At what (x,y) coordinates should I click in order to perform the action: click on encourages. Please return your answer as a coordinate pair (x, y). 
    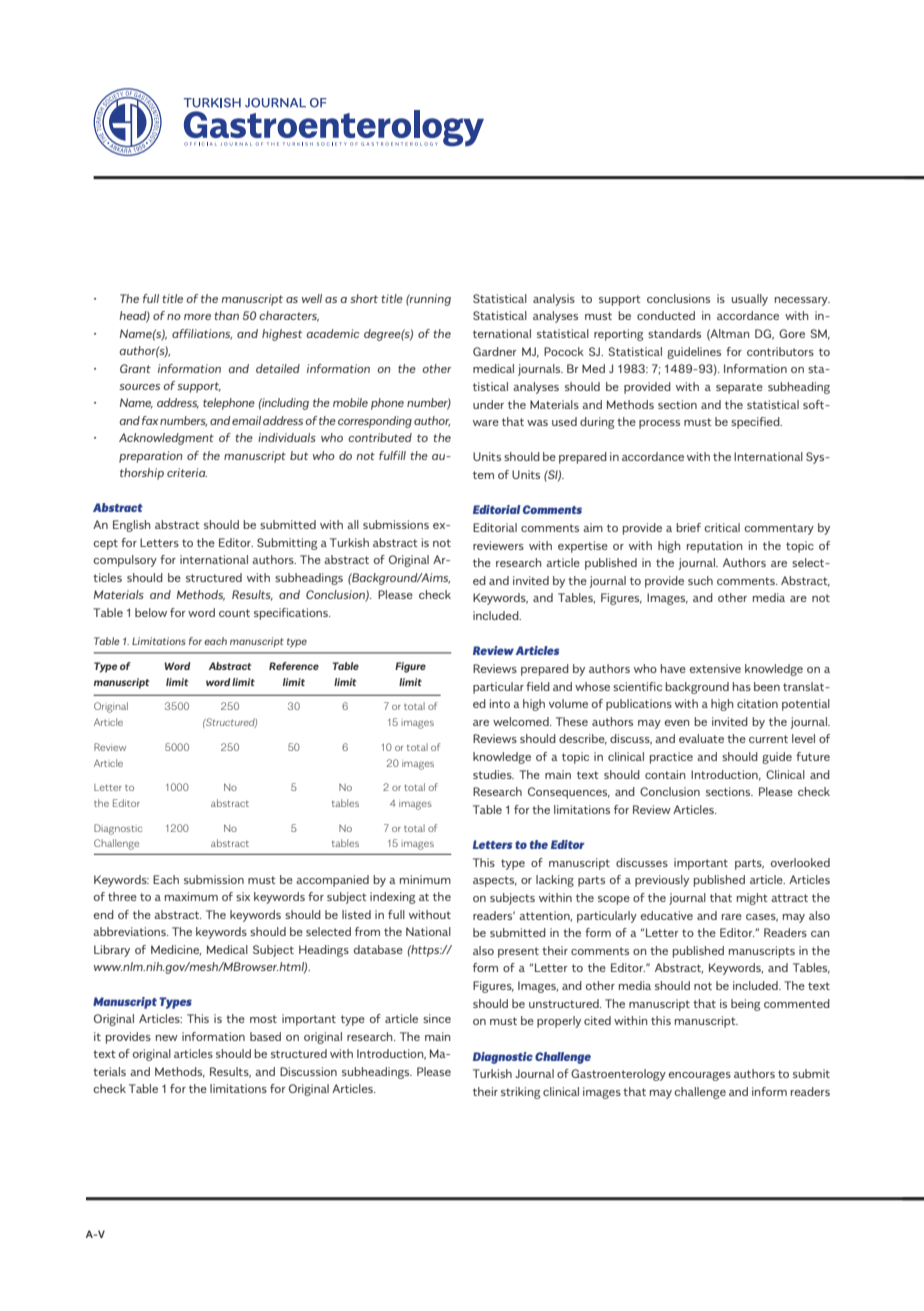
    Looking at the image, I should click on (700, 1076).
